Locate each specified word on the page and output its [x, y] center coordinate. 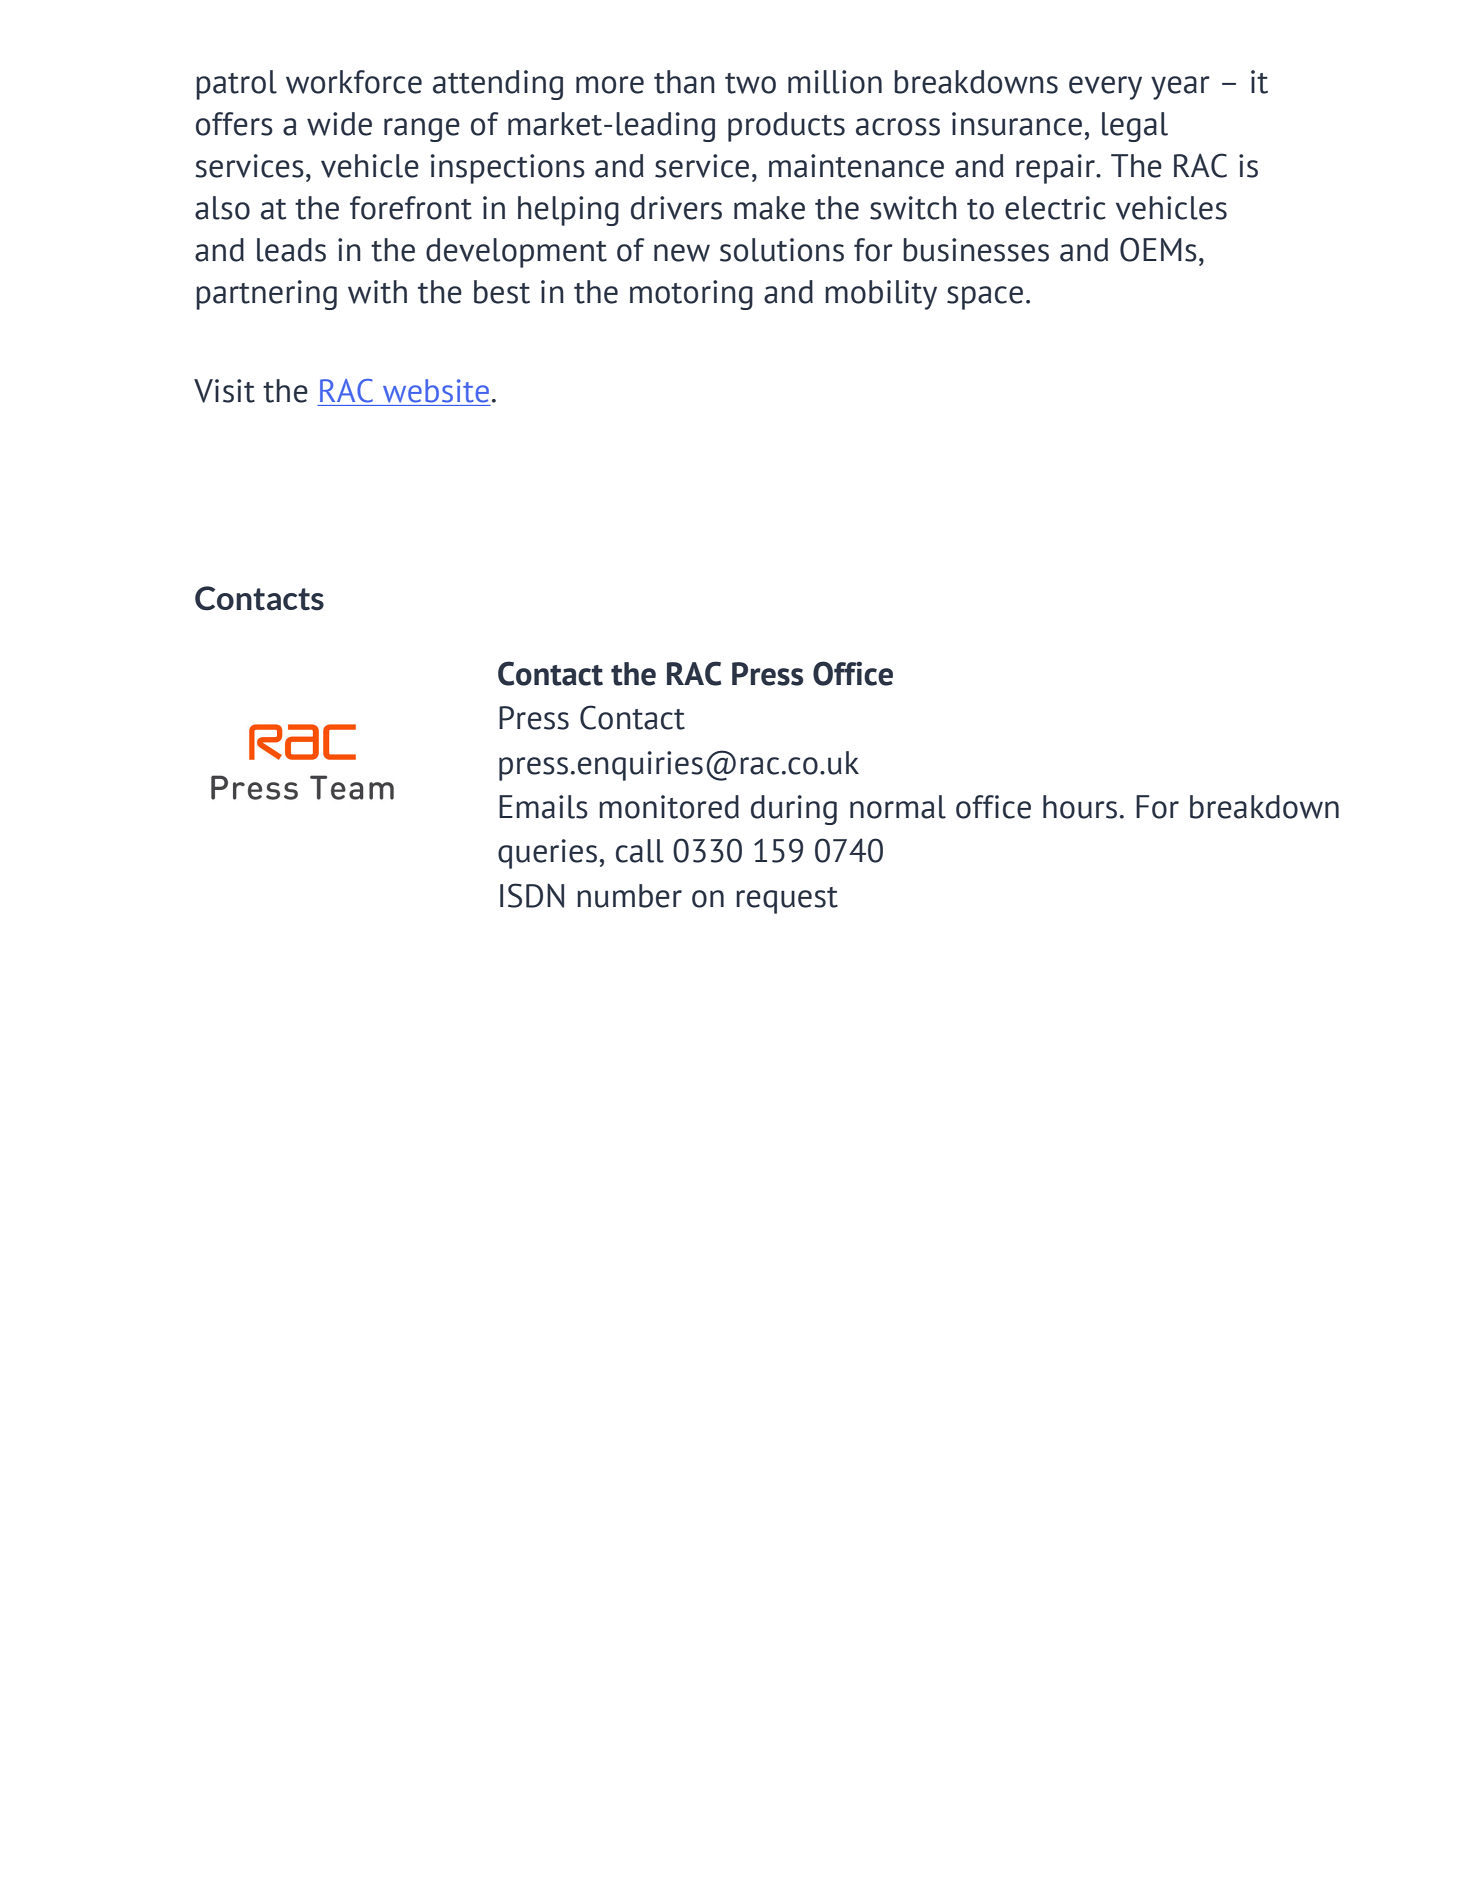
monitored [669, 807]
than [684, 82]
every [1105, 88]
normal [898, 807]
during [794, 810]
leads [291, 250]
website [436, 391]
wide [339, 124]
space [985, 298]
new [682, 253]
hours [1080, 807]
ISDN [532, 895]
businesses [976, 250]
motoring [691, 295]
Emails [543, 807]
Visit [224, 391]
